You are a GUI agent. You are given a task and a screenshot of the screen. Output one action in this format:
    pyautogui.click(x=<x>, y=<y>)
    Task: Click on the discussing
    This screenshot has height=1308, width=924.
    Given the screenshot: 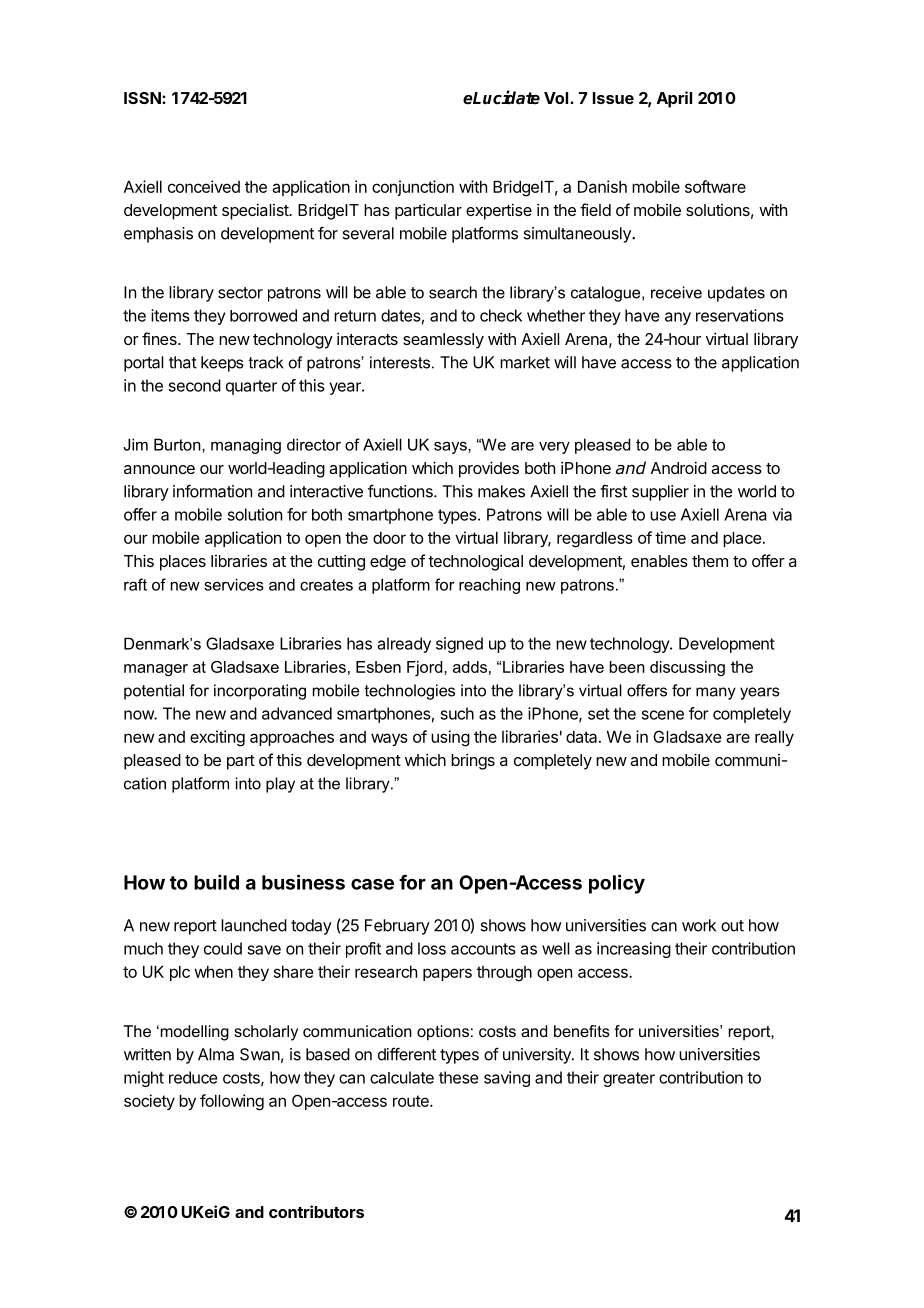 What is the action you would take?
    pyautogui.click(x=687, y=668)
